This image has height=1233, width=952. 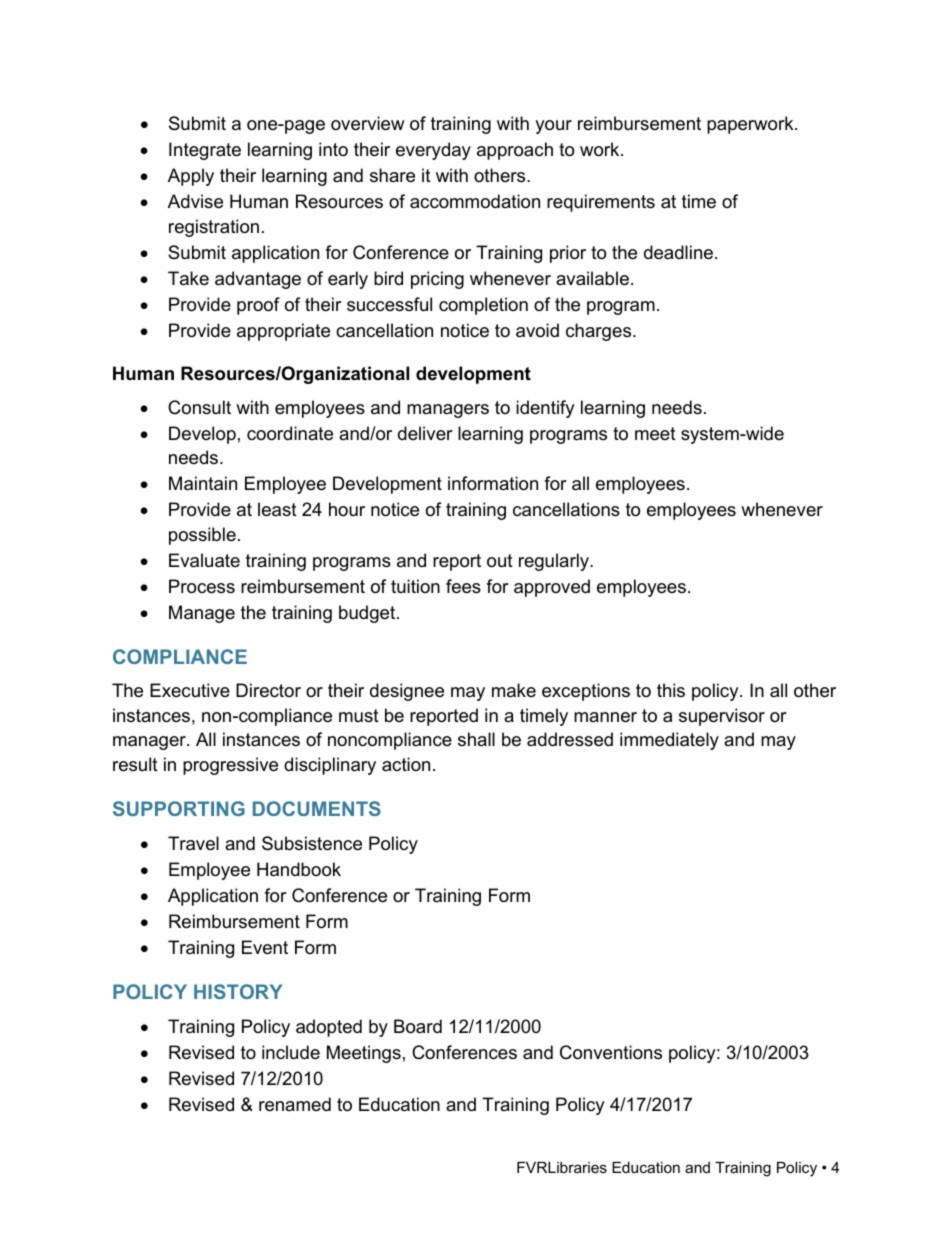 What do you see at coordinates (433, 151) in the image?
I see `everyday` at bounding box center [433, 151].
